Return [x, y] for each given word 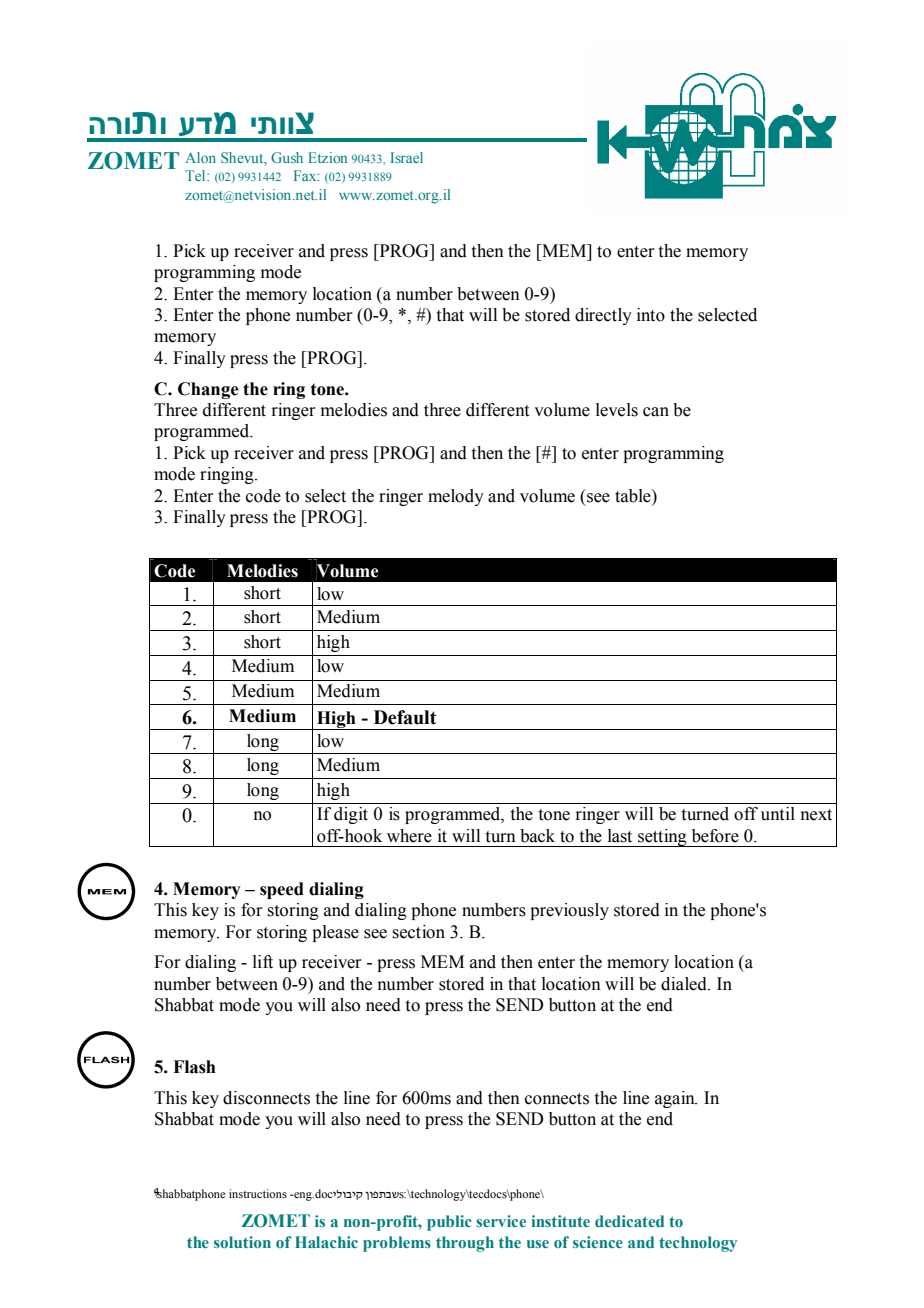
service [501, 1221]
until [778, 814]
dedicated [629, 1221]
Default [405, 717]
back [537, 836]
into [651, 315]
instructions [258, 1193]
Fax [306, 175]
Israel [406, 157]
